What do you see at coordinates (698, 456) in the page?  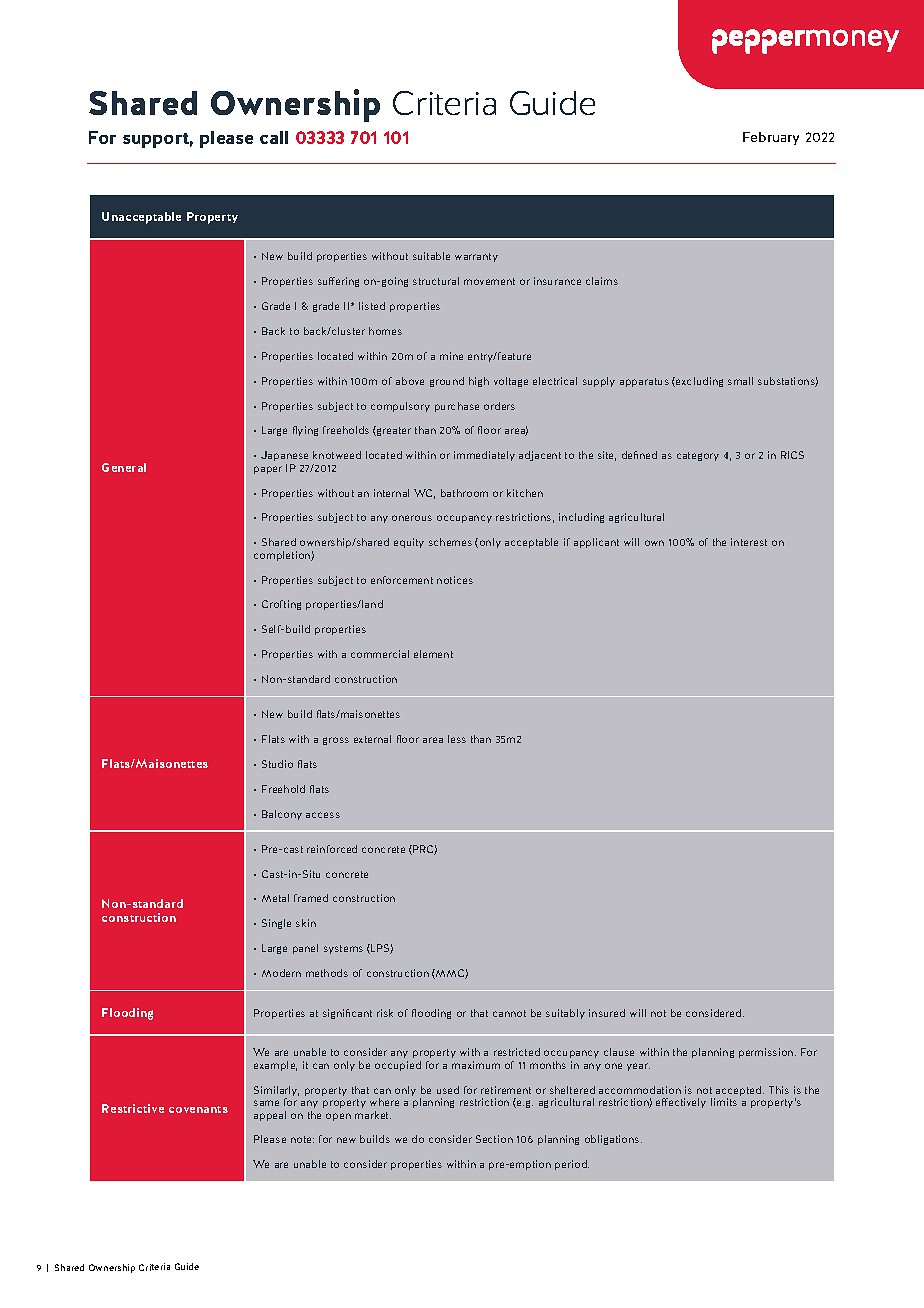 I see `category` at bounding box center [698, 456].
